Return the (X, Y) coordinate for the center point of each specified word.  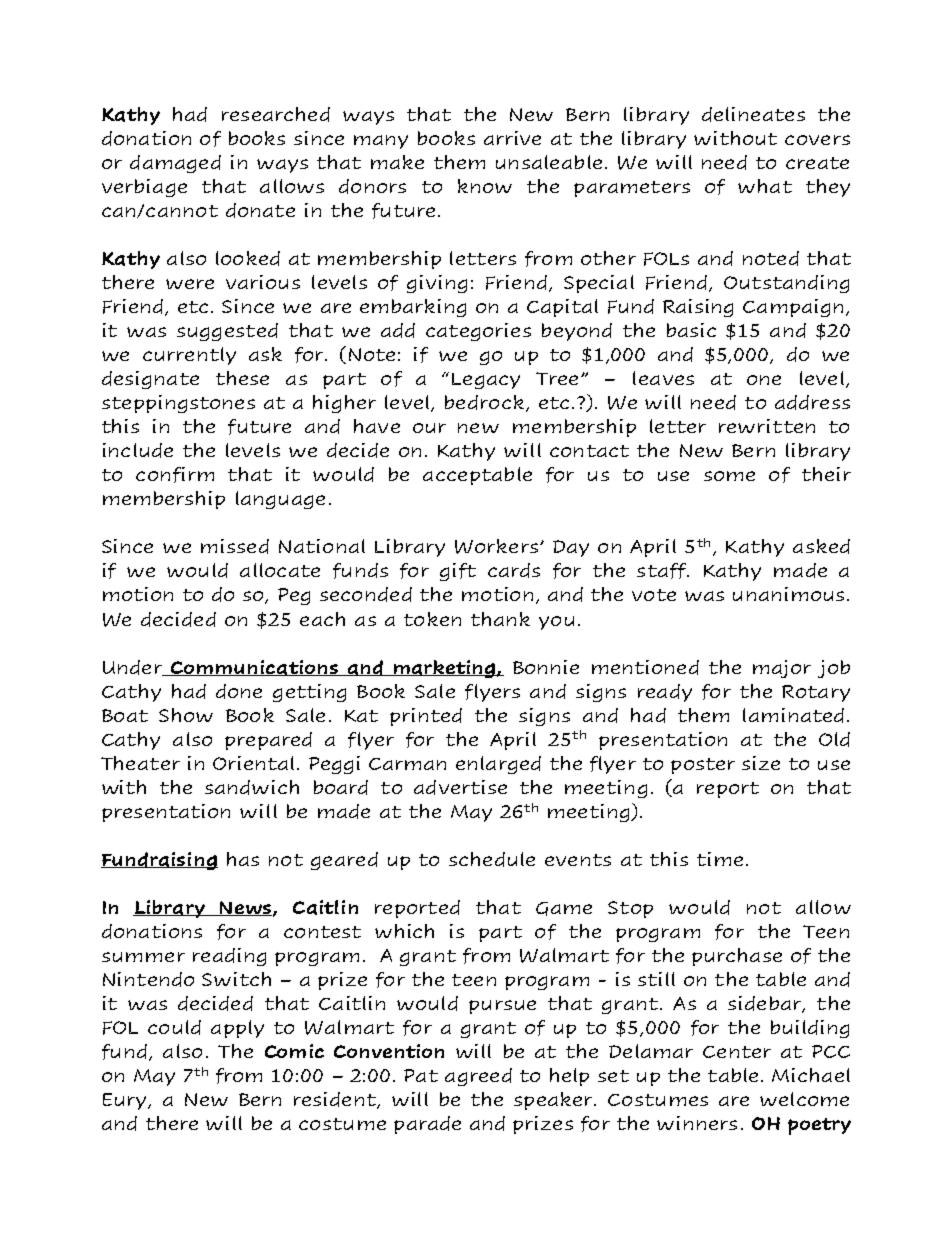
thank (500, 619)
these (242, 378)
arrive (512, 138)
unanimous (788, 594)
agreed (478, 1077)
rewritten (767, 426)
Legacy (486, 381)
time (720, 859)
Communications (254, 668)
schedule (492, 859)
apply (237, 1029)
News (244, 908)
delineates (753, 114)
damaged (175, 164)
